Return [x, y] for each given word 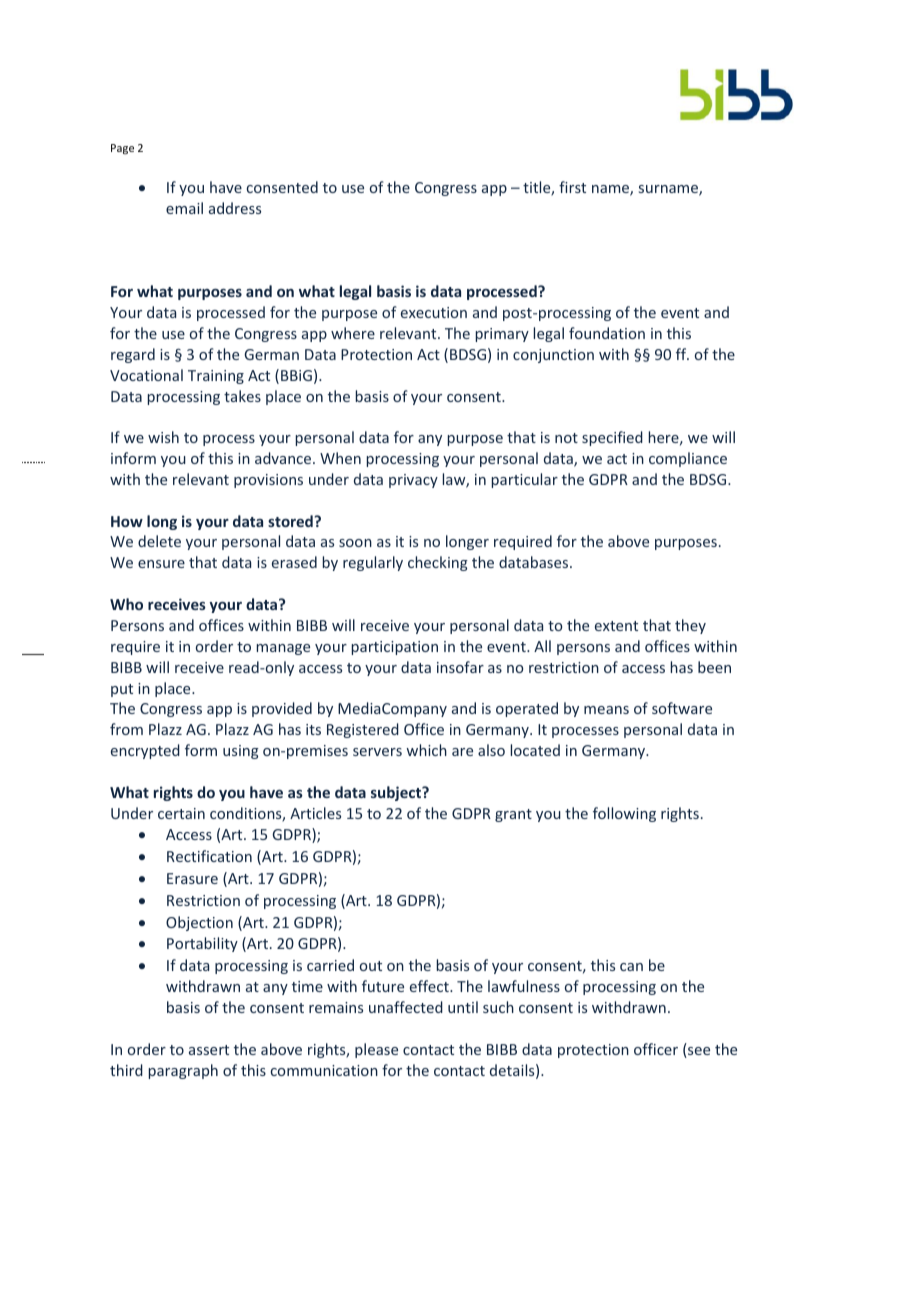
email [184, 208]
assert [209, 1050]
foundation [607, 333]
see [698, 1052]
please [376, 1050]
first [572, 187]
